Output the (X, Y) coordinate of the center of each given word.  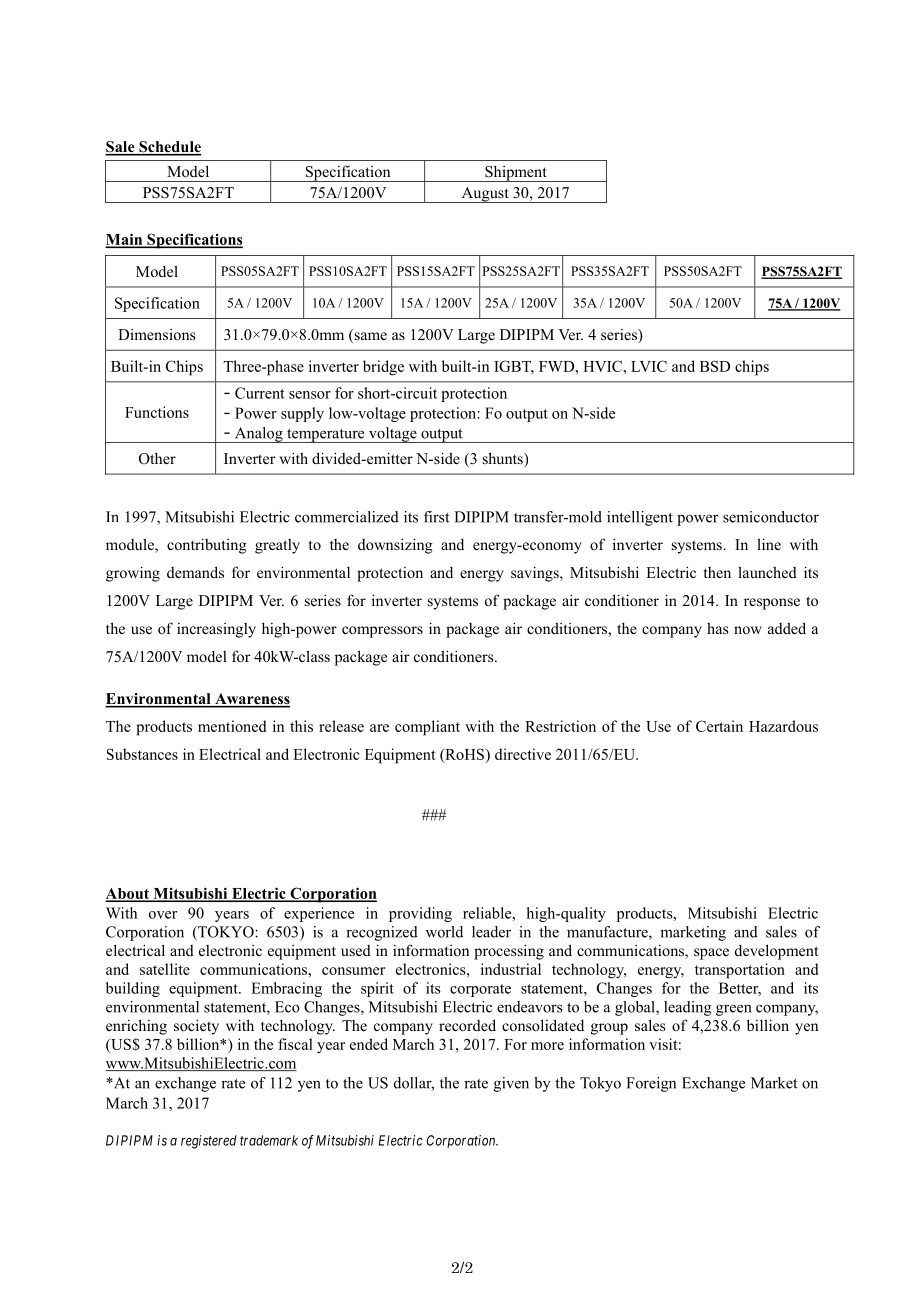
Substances (142, 754)
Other (157, 458)
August (485, 195)
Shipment (516, 173)
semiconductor (771, 517)
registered (208, 1142)
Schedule (169, 148)
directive (523, 754)
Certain (719, 726)
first (436, 517)
